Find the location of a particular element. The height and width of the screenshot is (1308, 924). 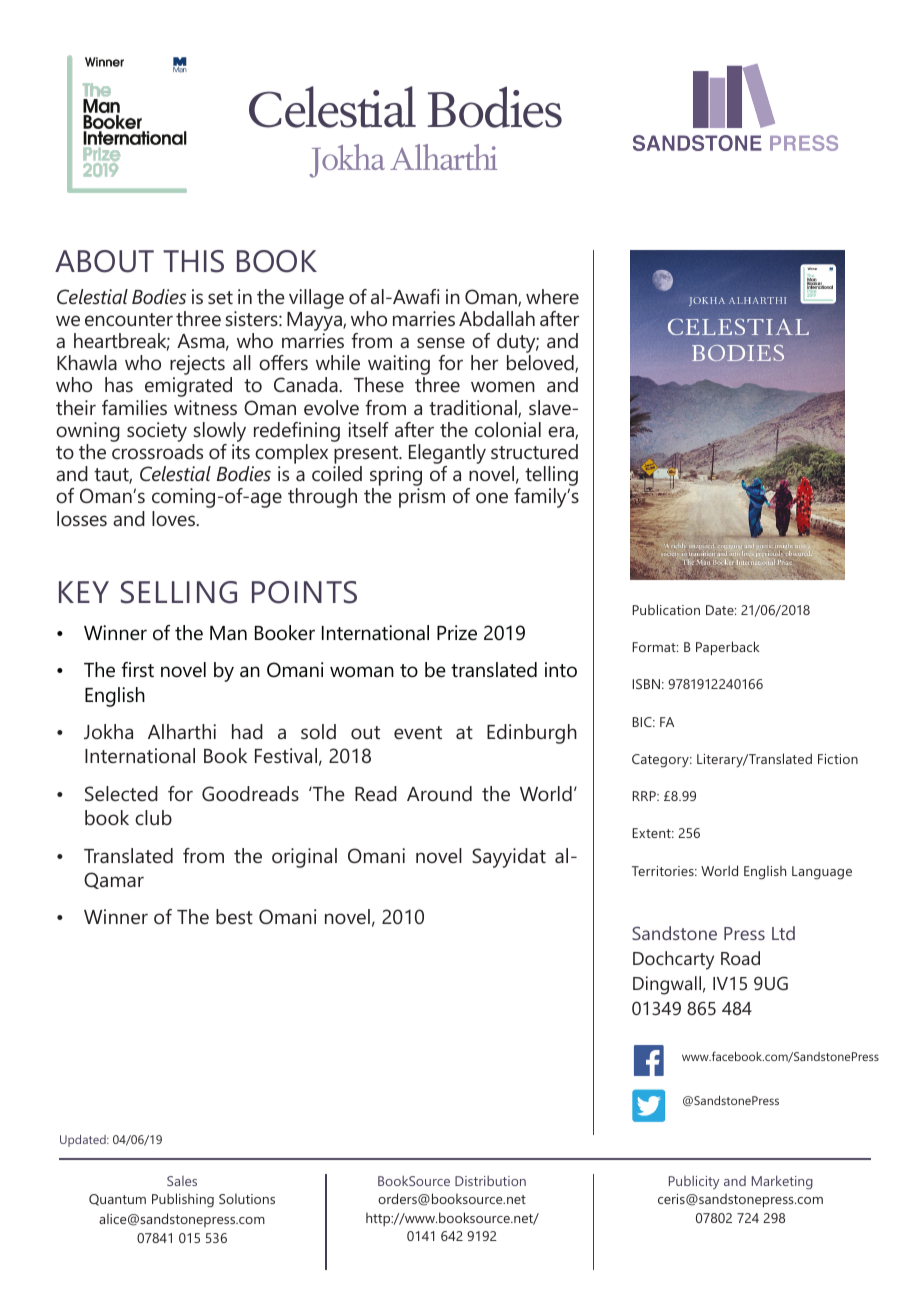

Publication is located at coordinates (666, 609).
